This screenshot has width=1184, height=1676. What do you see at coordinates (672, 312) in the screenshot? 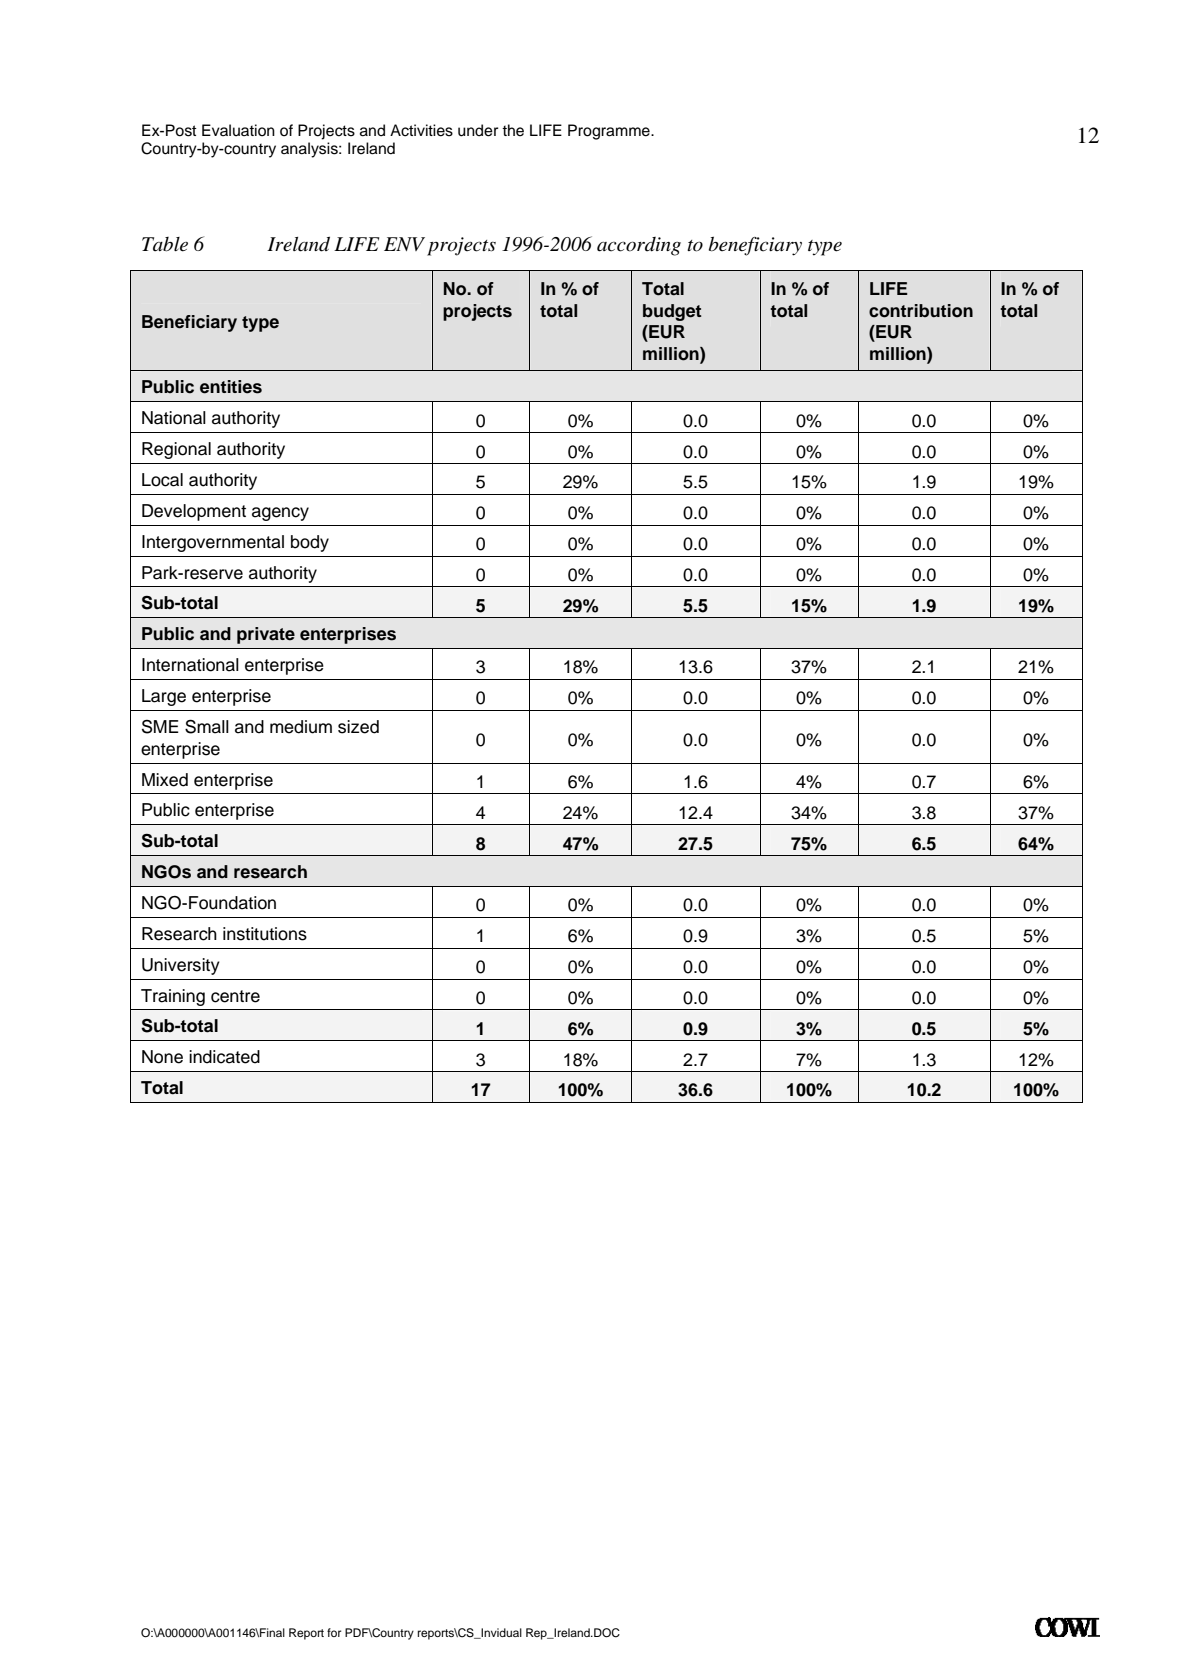
I see `budget` at bounding box center [672, 312].
